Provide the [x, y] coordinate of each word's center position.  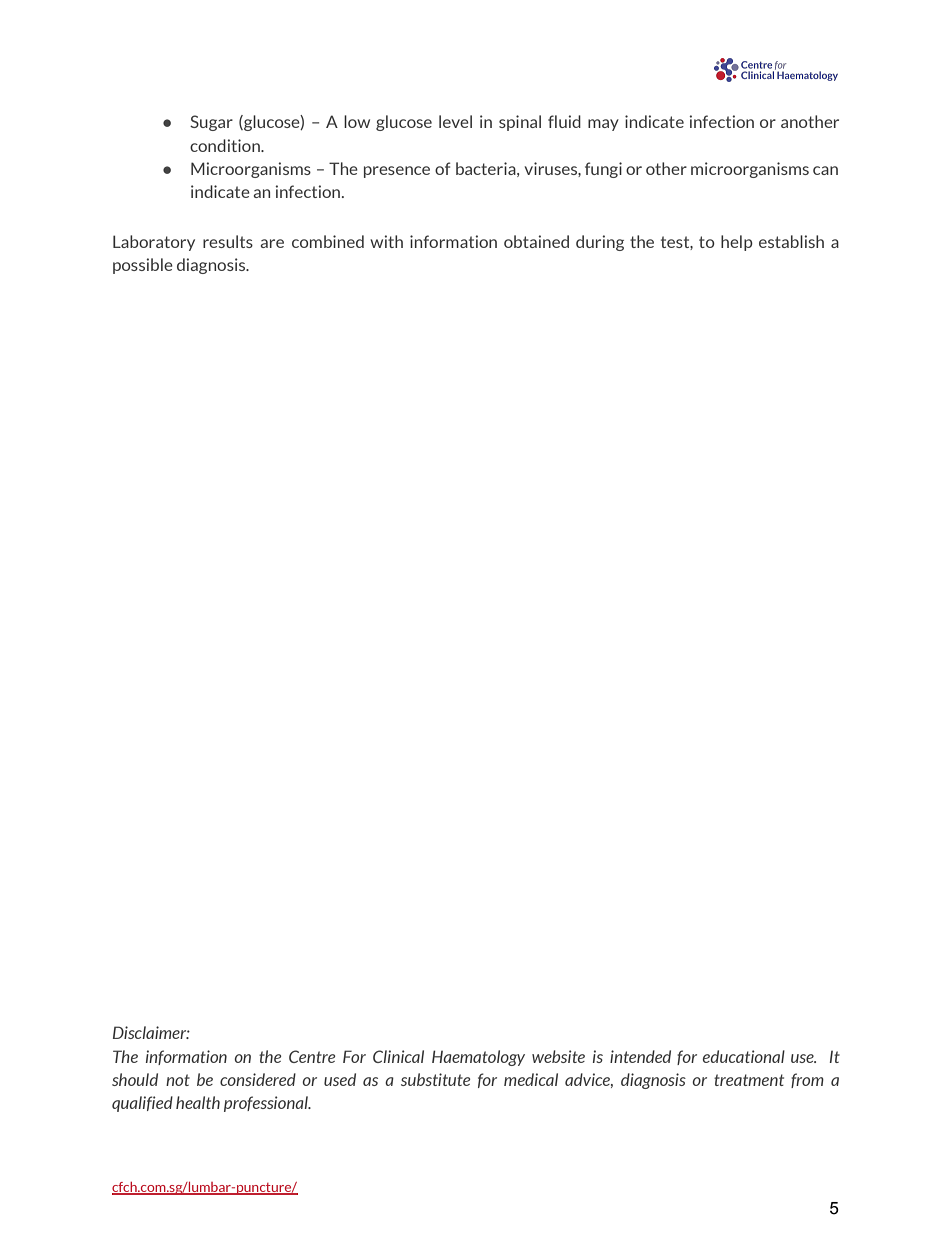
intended [640, 1056]
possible [143, 266]
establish [791, 241]
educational [744, 1056]
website [558, 1056]
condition [226, 145]
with [386, 241]
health [198, 1102]
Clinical [398, 1056]
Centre [312, 1056]
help [737, 243]
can [825, 170]
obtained [536, 241]
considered [258, 1079]
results [228, 241]
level [455, 121]
